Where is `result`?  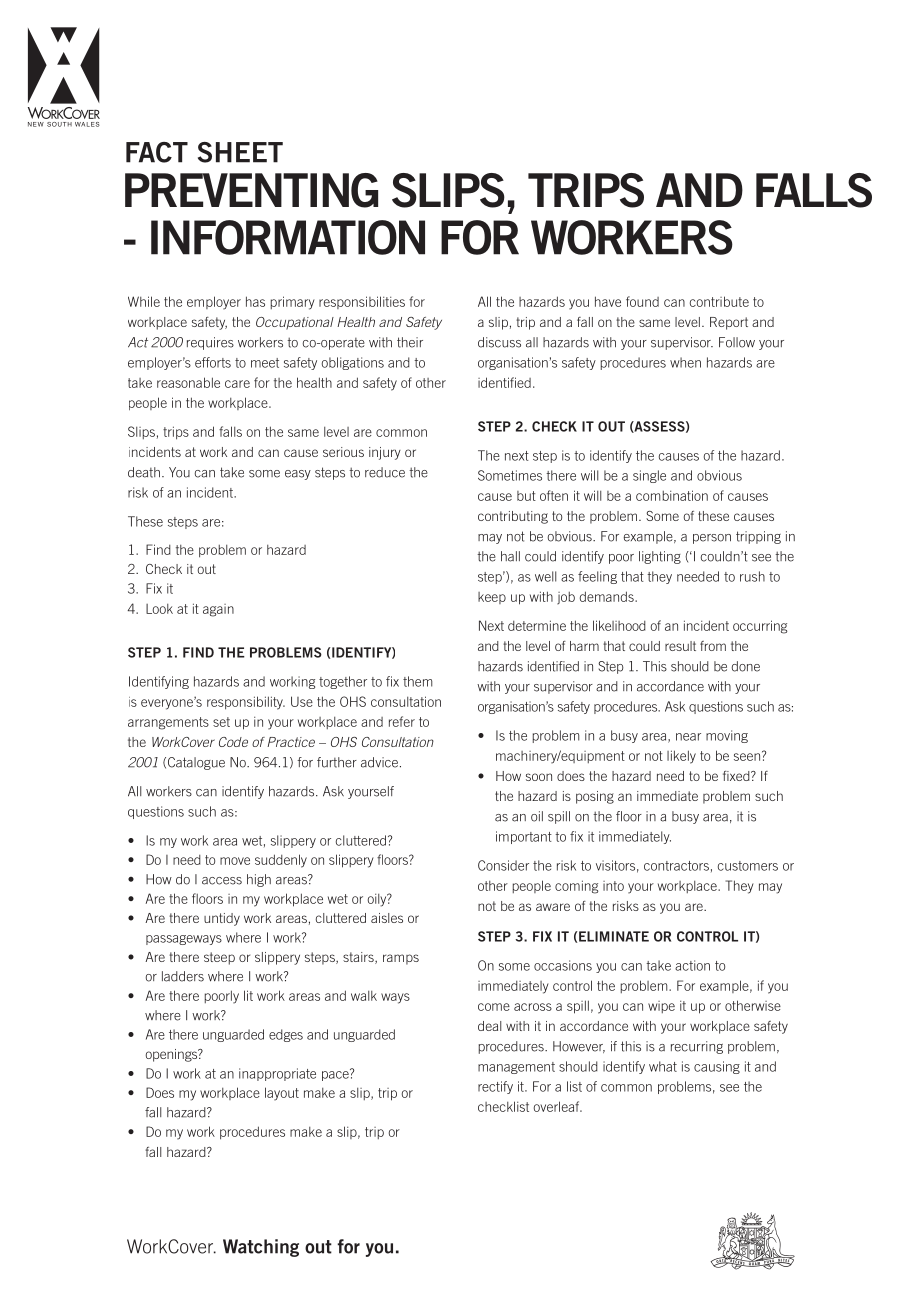
result is located at coordinates (680, 646).
